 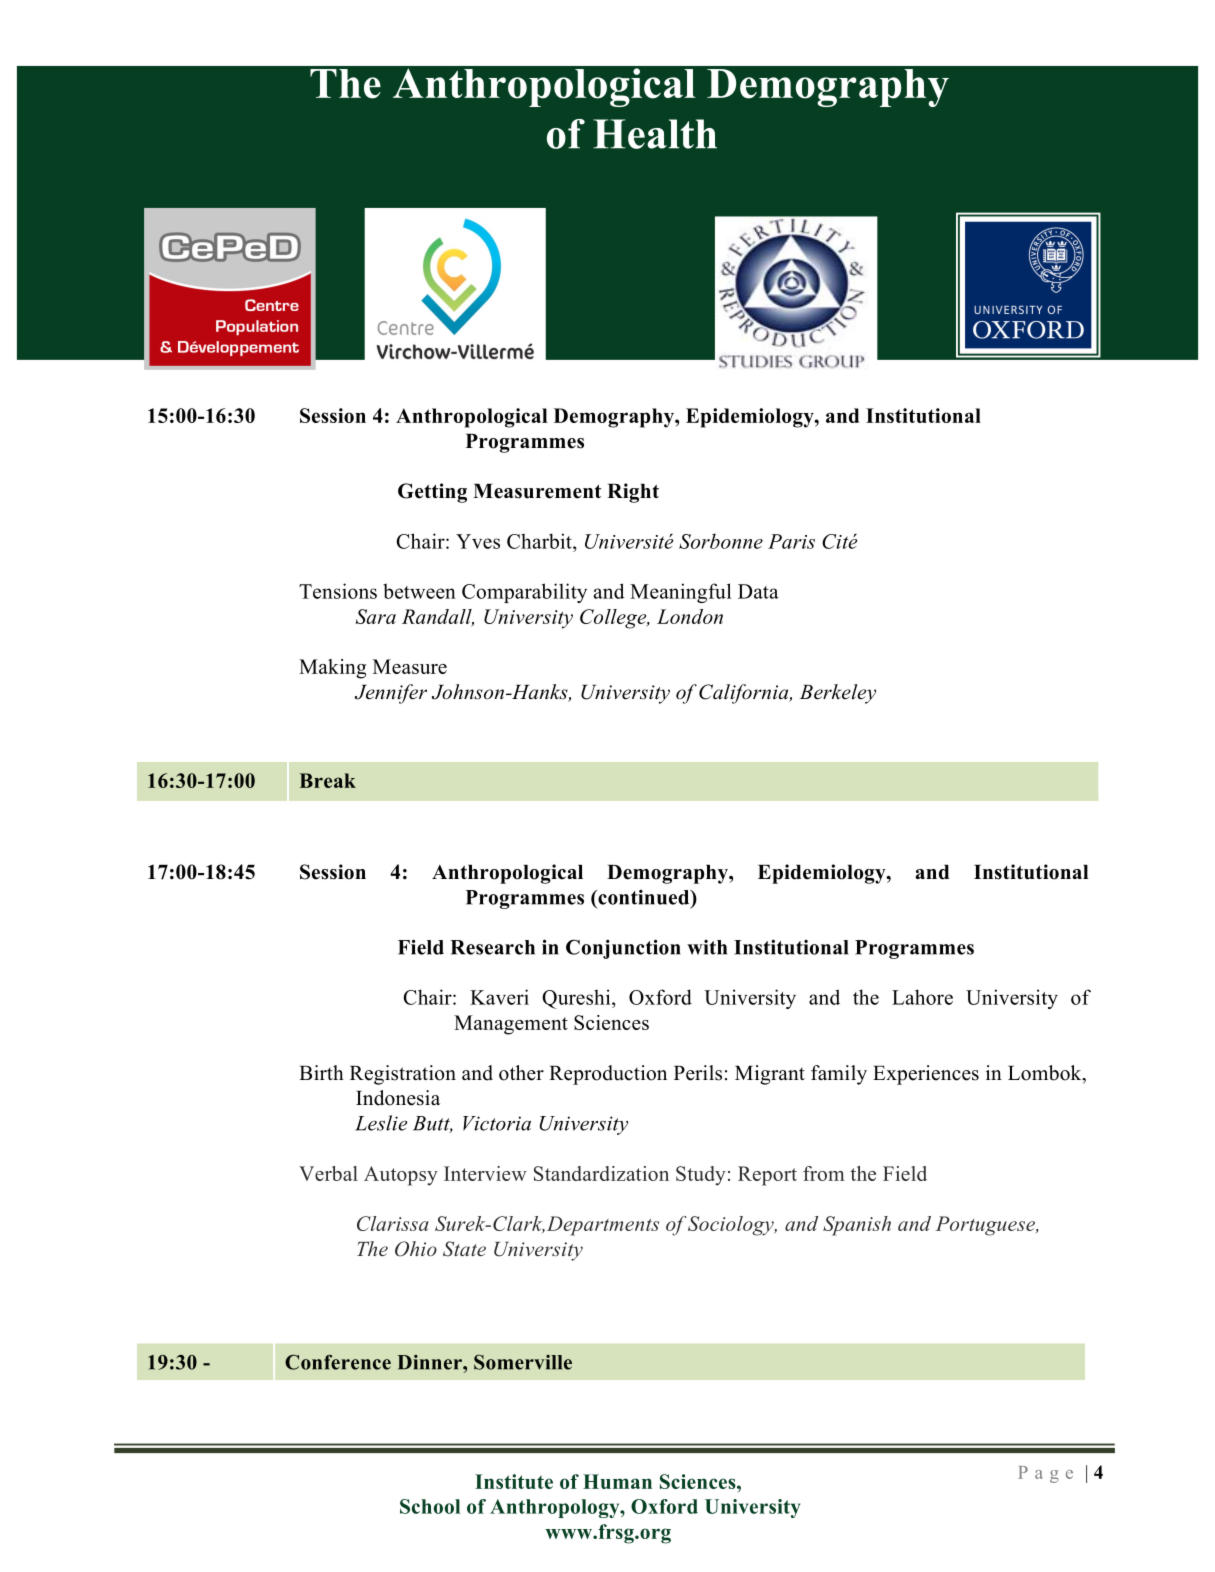 What do you see at coordinates (681, 593) in the screenshot?
I see `Meaningful` at bounding box center [681, 593].
